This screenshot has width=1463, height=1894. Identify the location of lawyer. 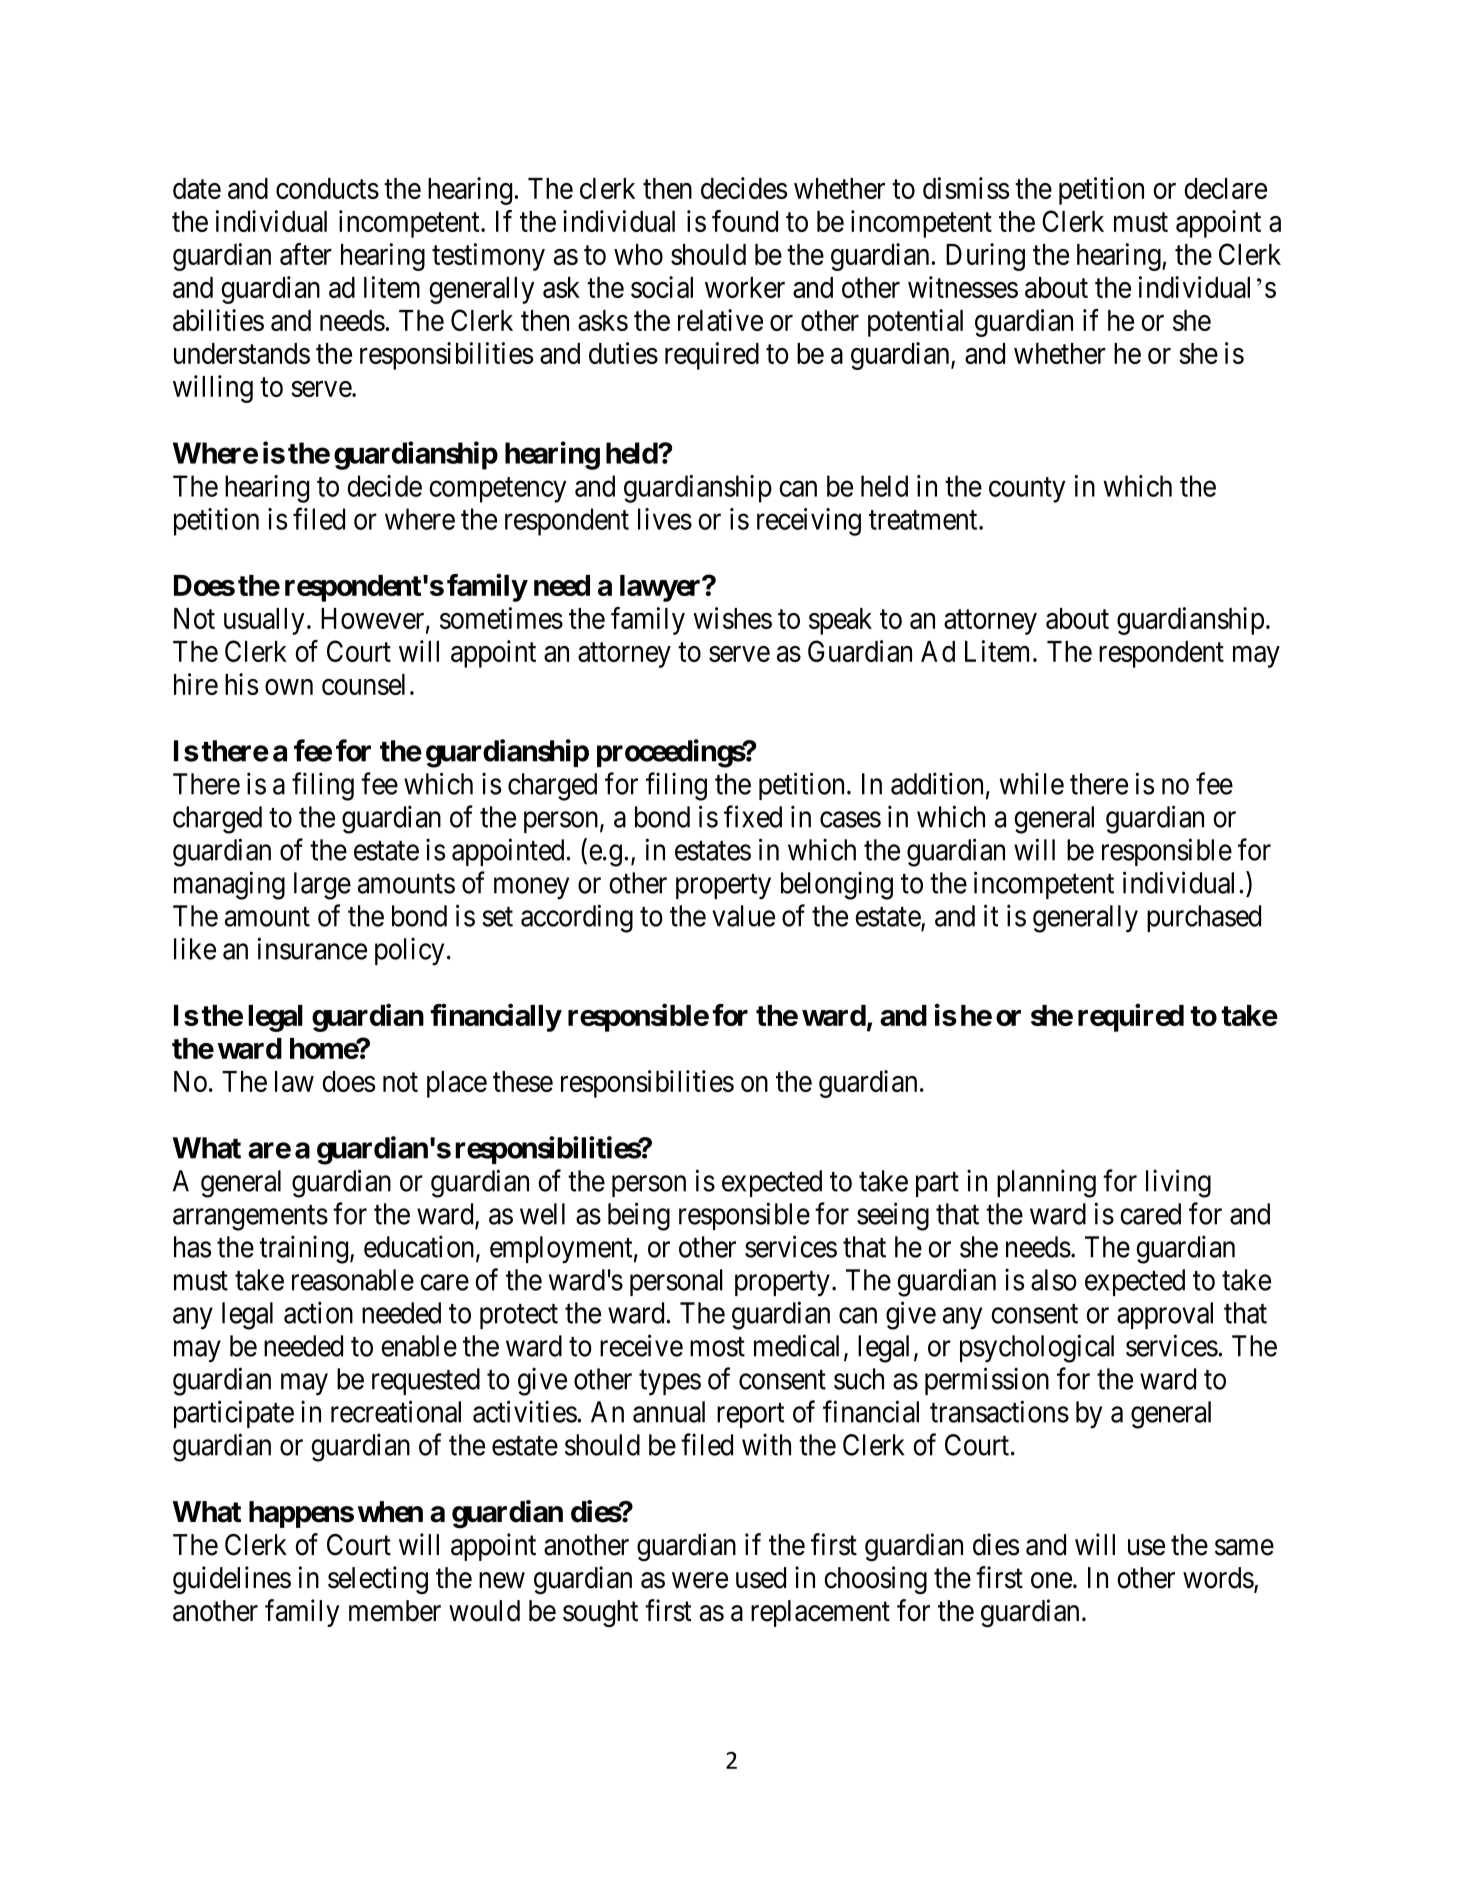
(661, 588).
